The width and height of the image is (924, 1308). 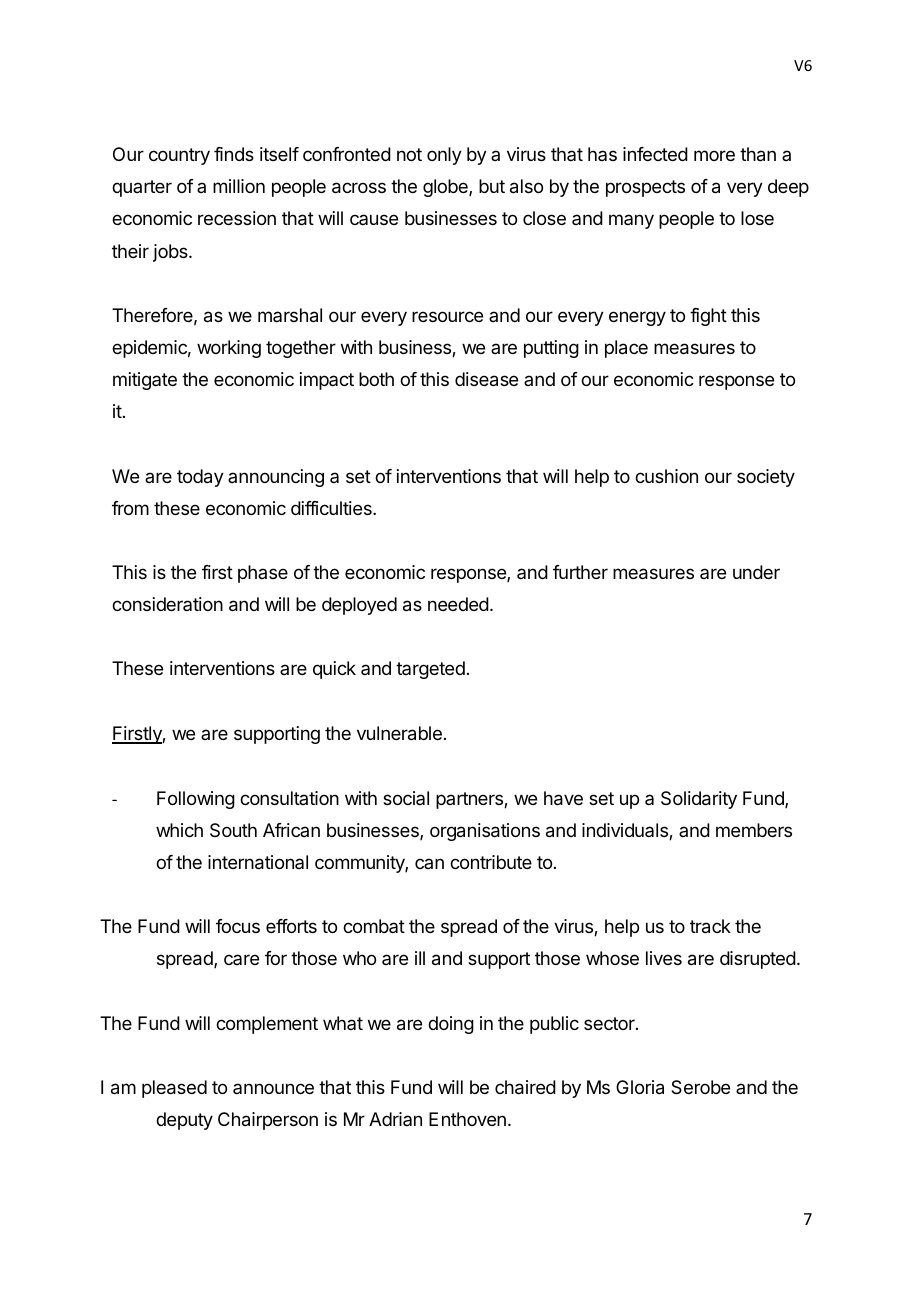 I want to click on Following, so click(x=196, y=800).
